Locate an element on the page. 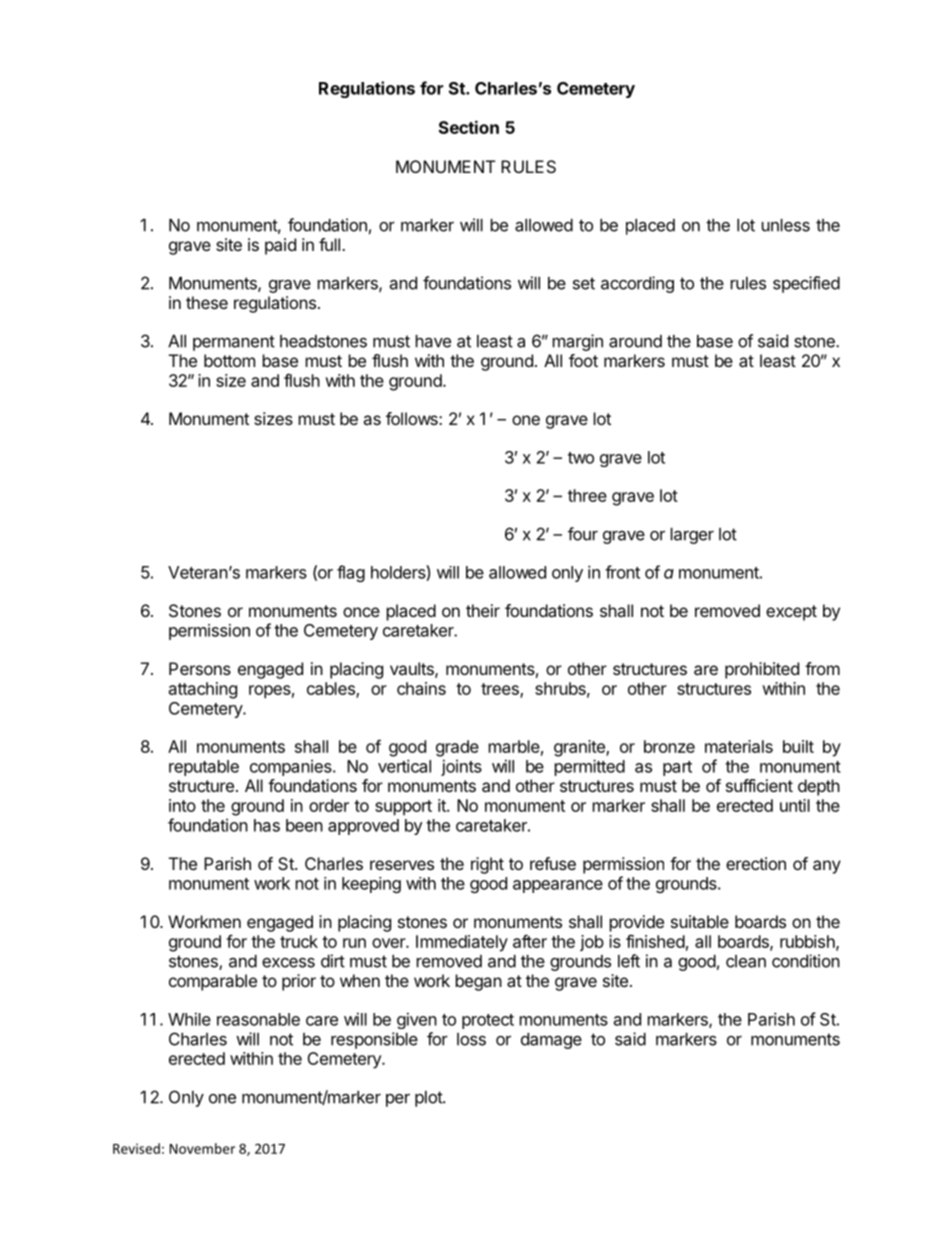  November is located at coordinates (202, 1148).
